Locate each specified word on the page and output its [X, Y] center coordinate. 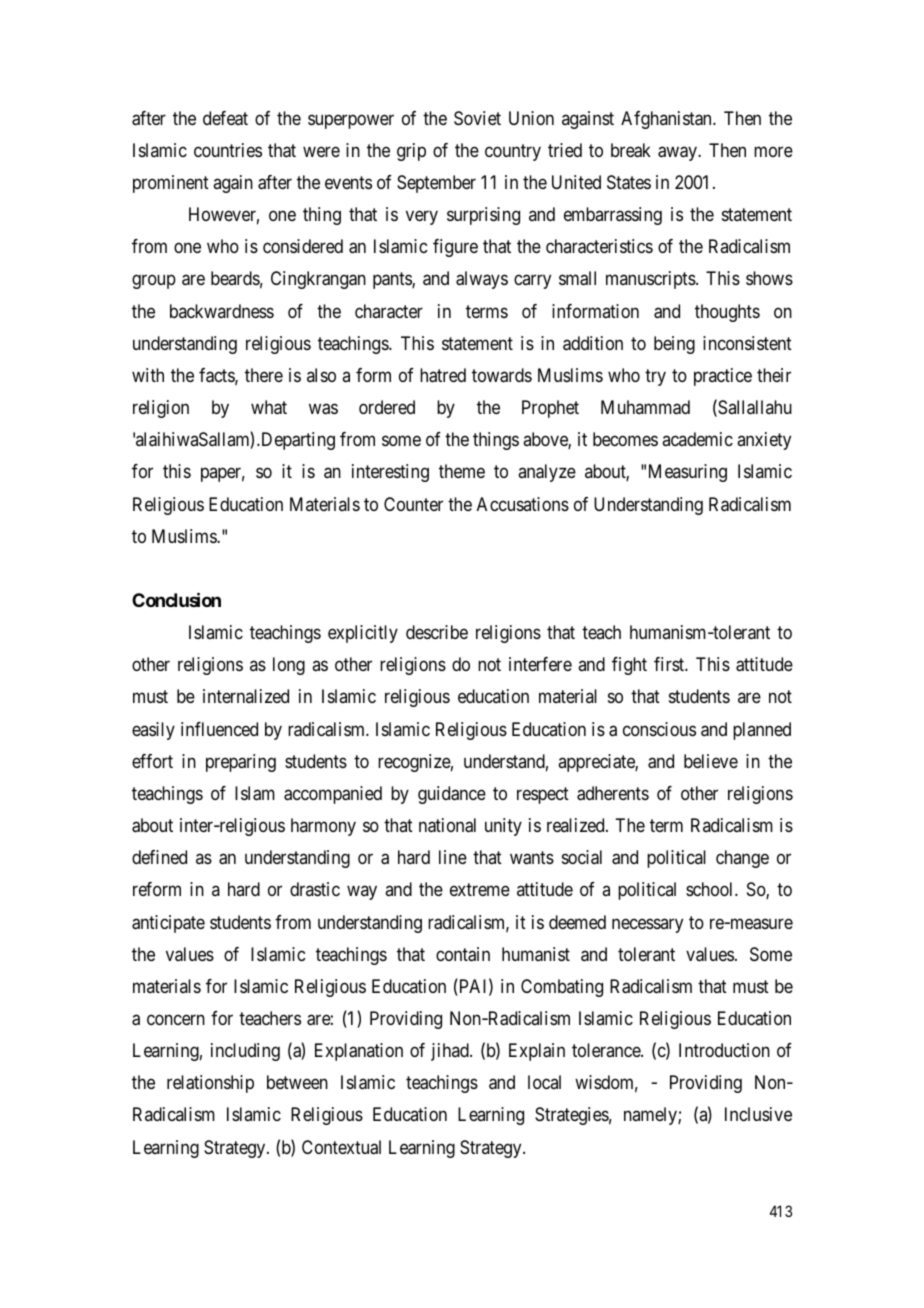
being [674, 345]
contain [463, 954]
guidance [452, 795]
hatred [443, 375]
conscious [659, 729]
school [711, 889]
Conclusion [176, 599]
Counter [413, 504]
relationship [210, 1084]
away [678, 153]
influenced [219, 729]
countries [228, 150]
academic [697, 439]
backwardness [222, 311]
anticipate [168, 924]
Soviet [477, 118]
